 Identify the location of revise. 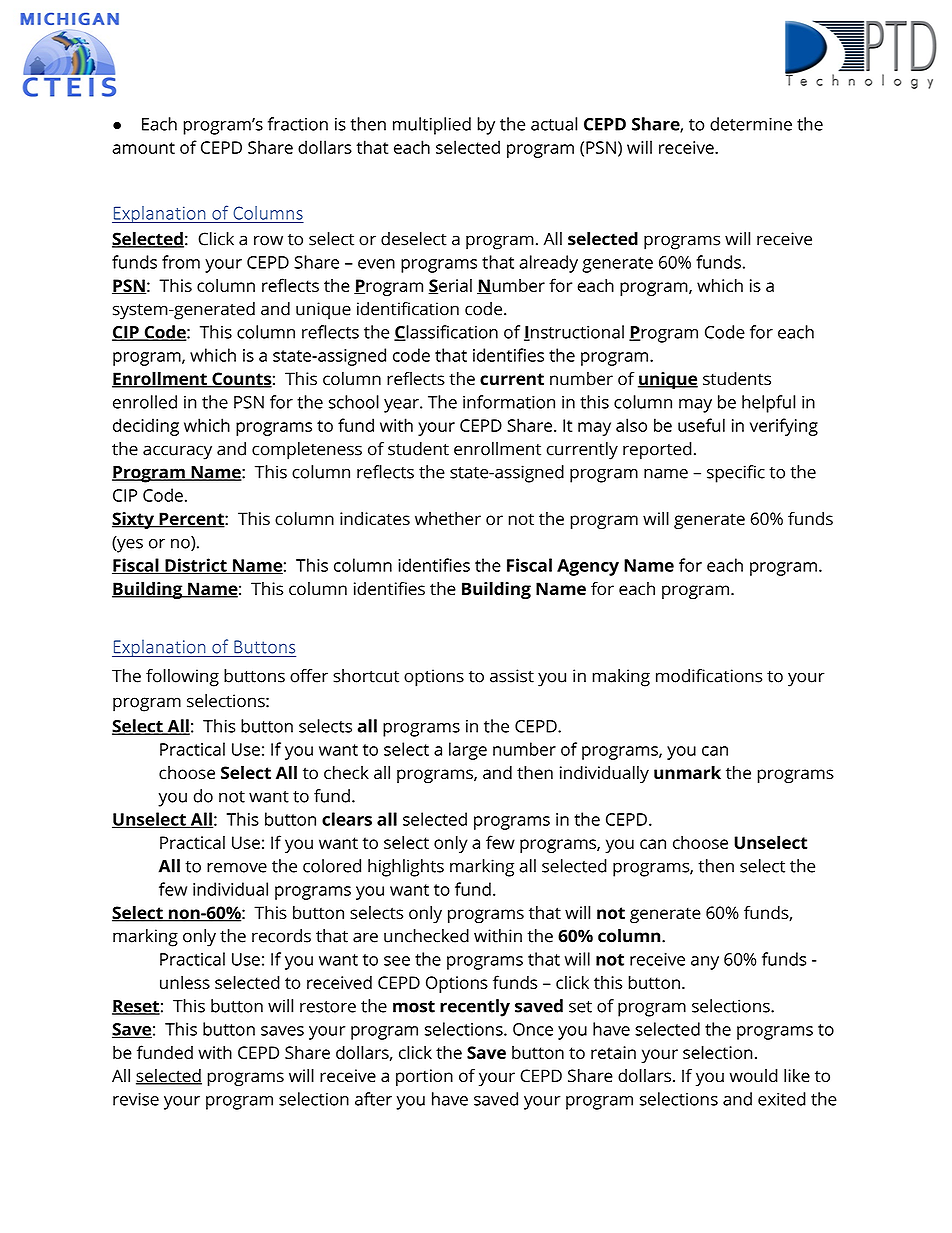
(136, 1099).
